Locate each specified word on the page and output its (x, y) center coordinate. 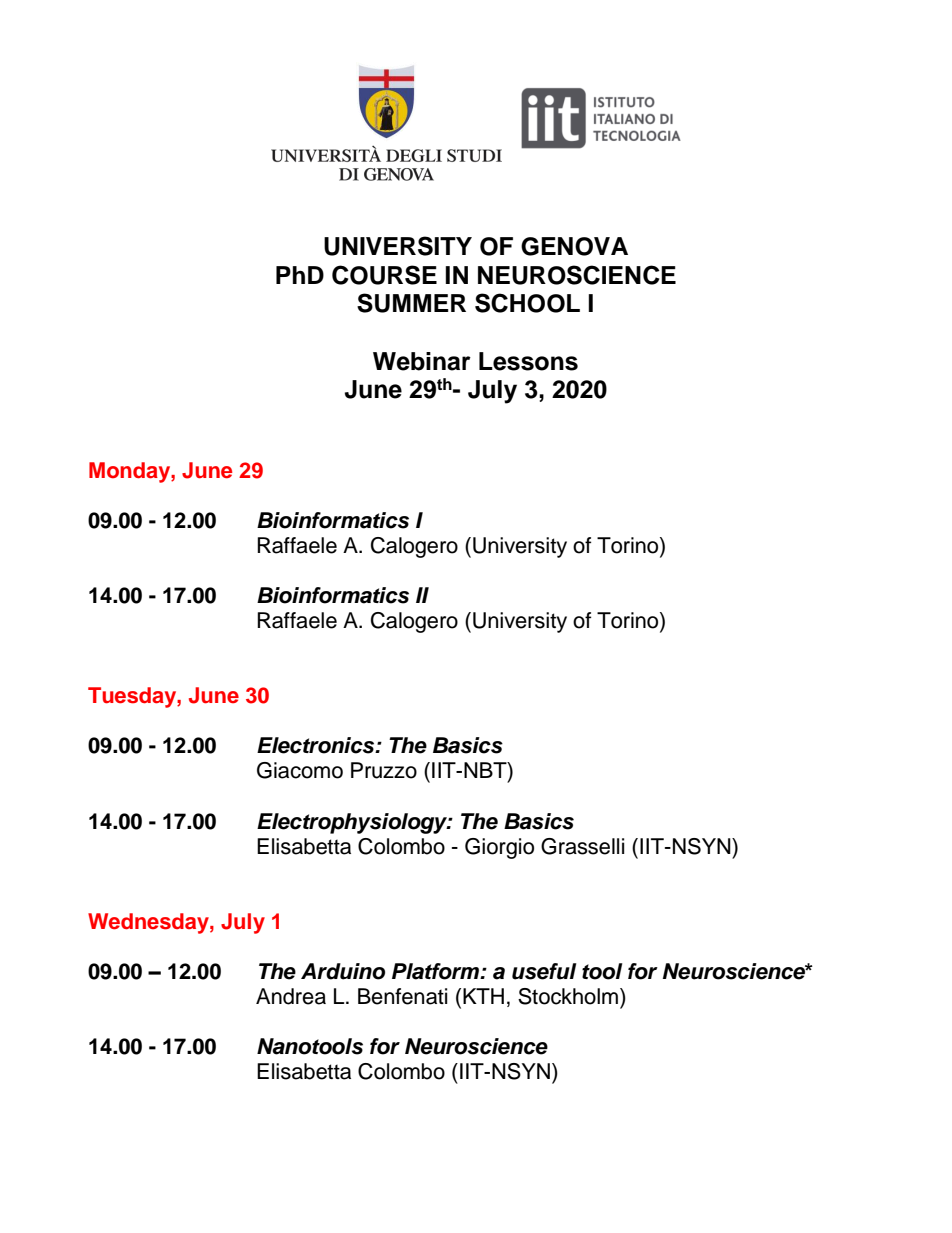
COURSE (384, 275)
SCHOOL (527, 303)
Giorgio (499, 848)
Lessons (528, 361)
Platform (437, 971)
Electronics (317, 745)
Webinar (422, 361)
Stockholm (569, 996)
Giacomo (300, 770)
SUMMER (411, 303)
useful (544, 971)
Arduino (343, 971)
